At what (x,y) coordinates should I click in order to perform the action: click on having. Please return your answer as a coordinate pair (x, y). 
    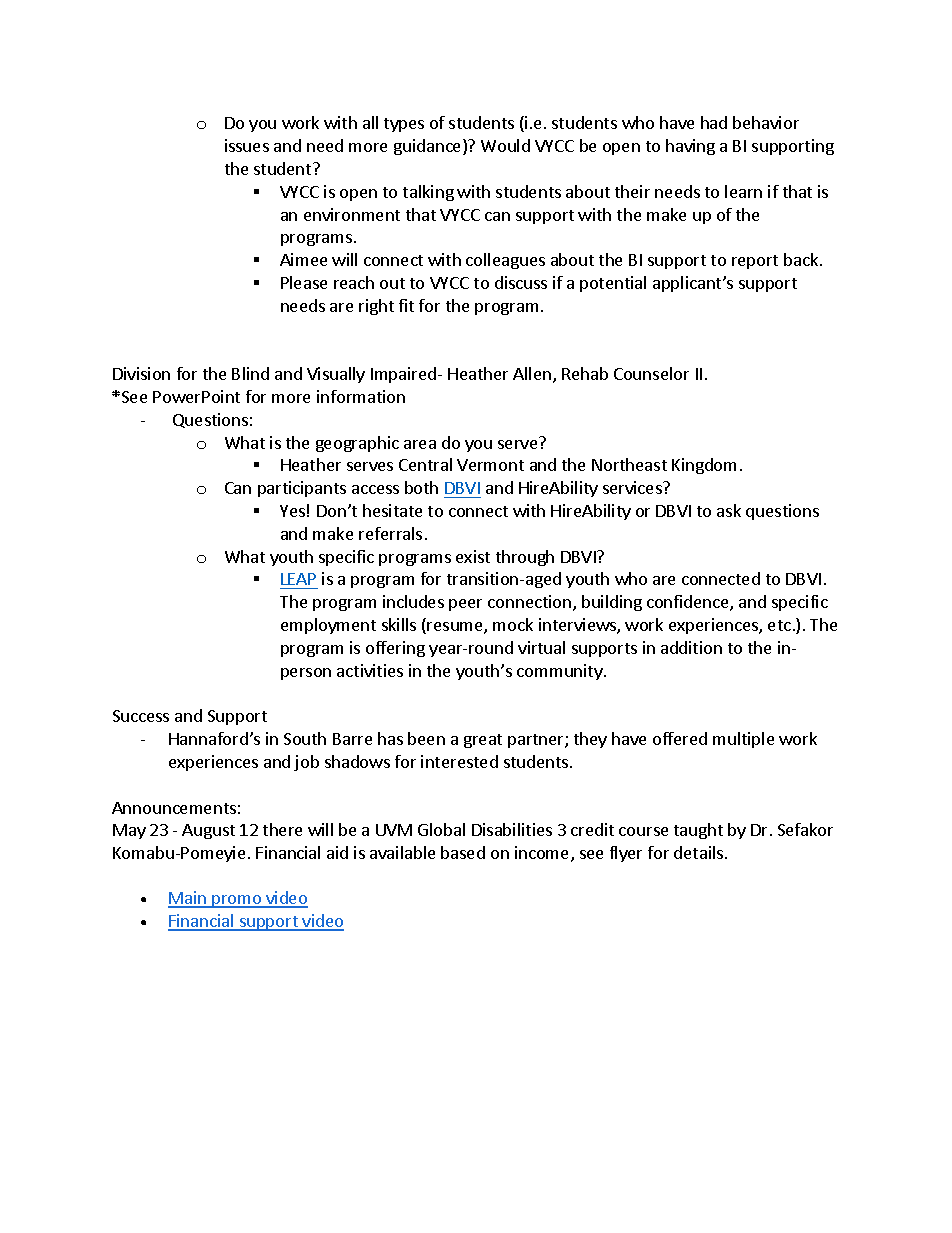
    Looking at the image, I should click on (690, 147).
